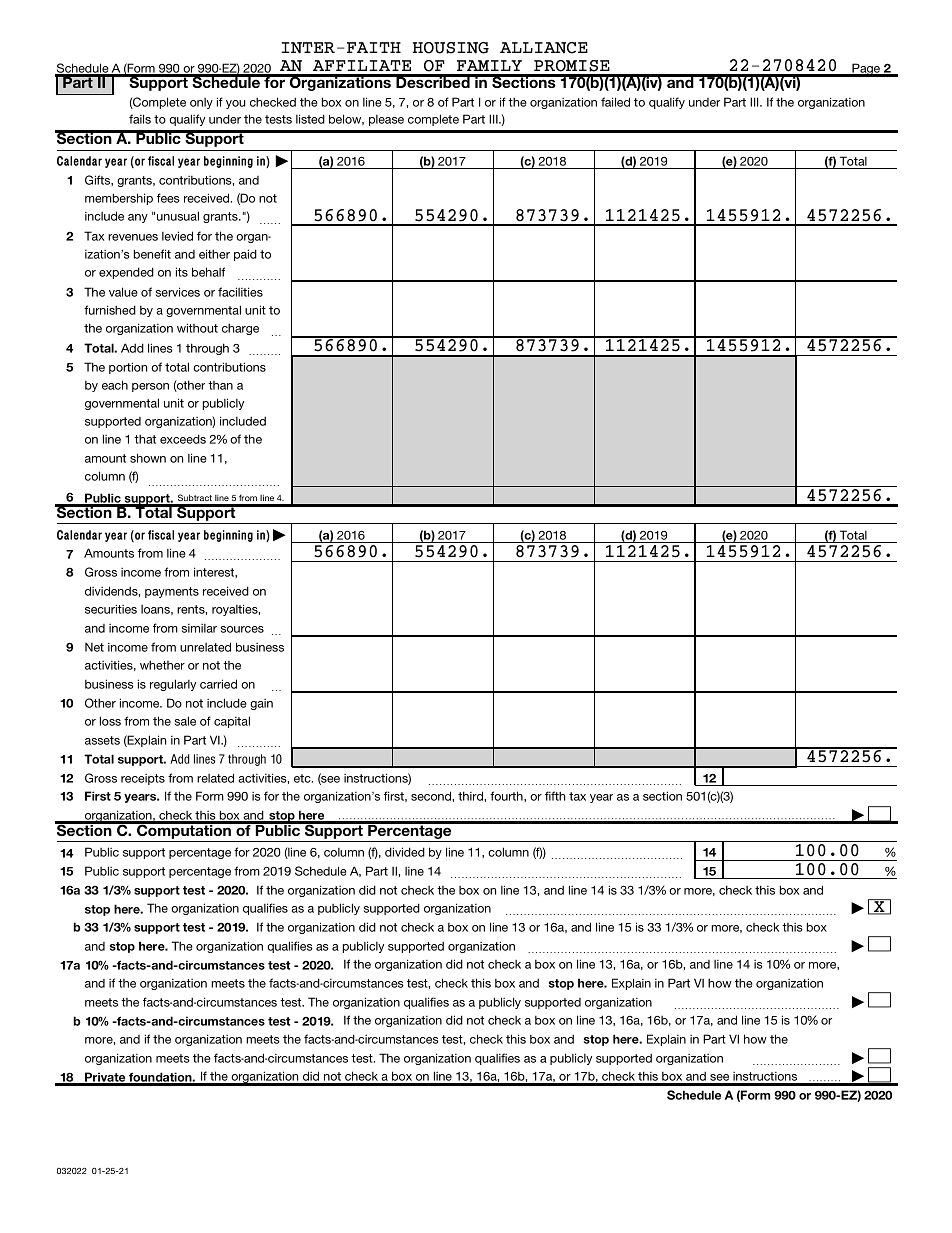  What do you see at coordinates (220, 385) in the screenshot?
I see `than` at bounding box center [220, 385].
